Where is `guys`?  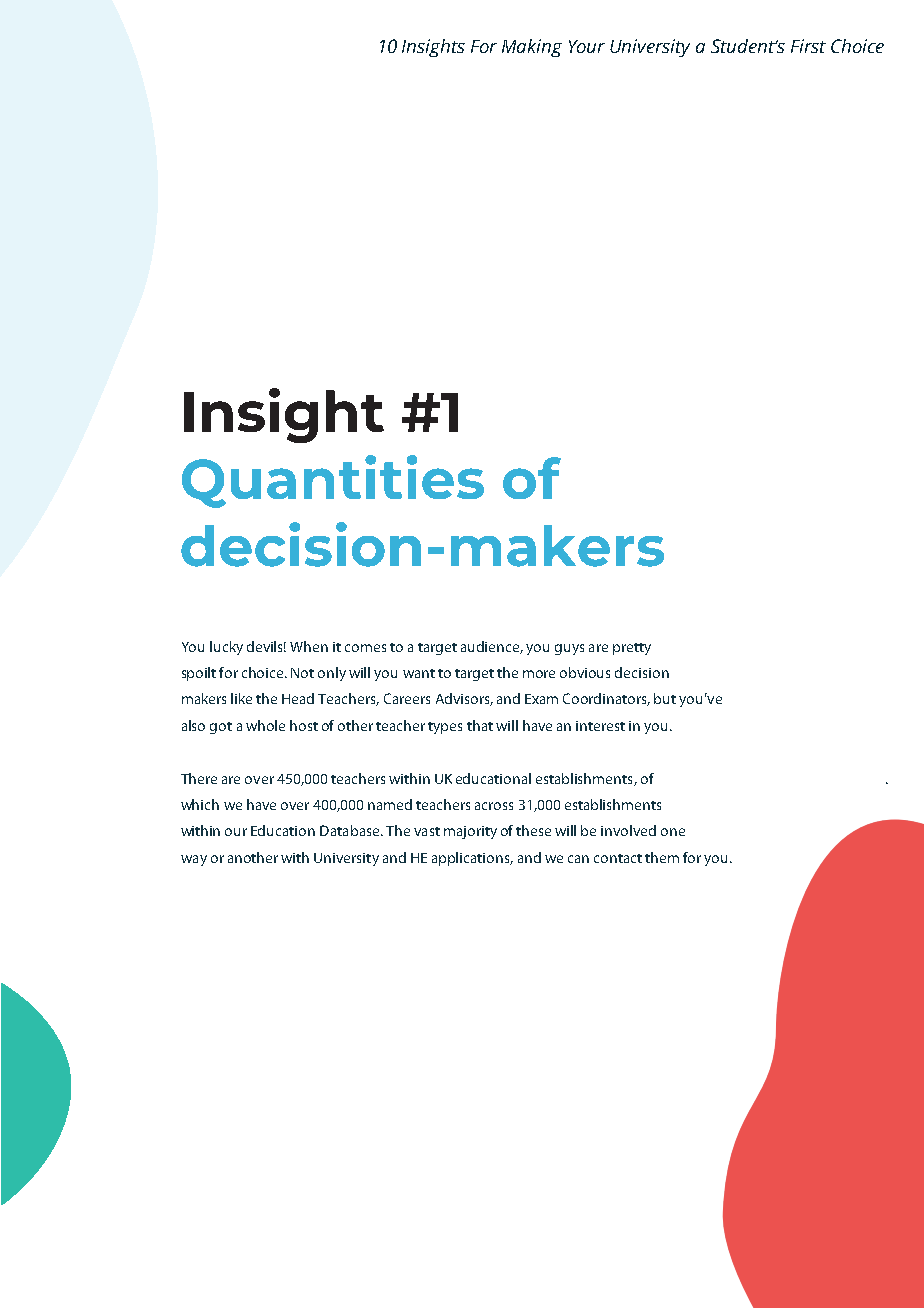
guys is located at coordinates (569, 649).
